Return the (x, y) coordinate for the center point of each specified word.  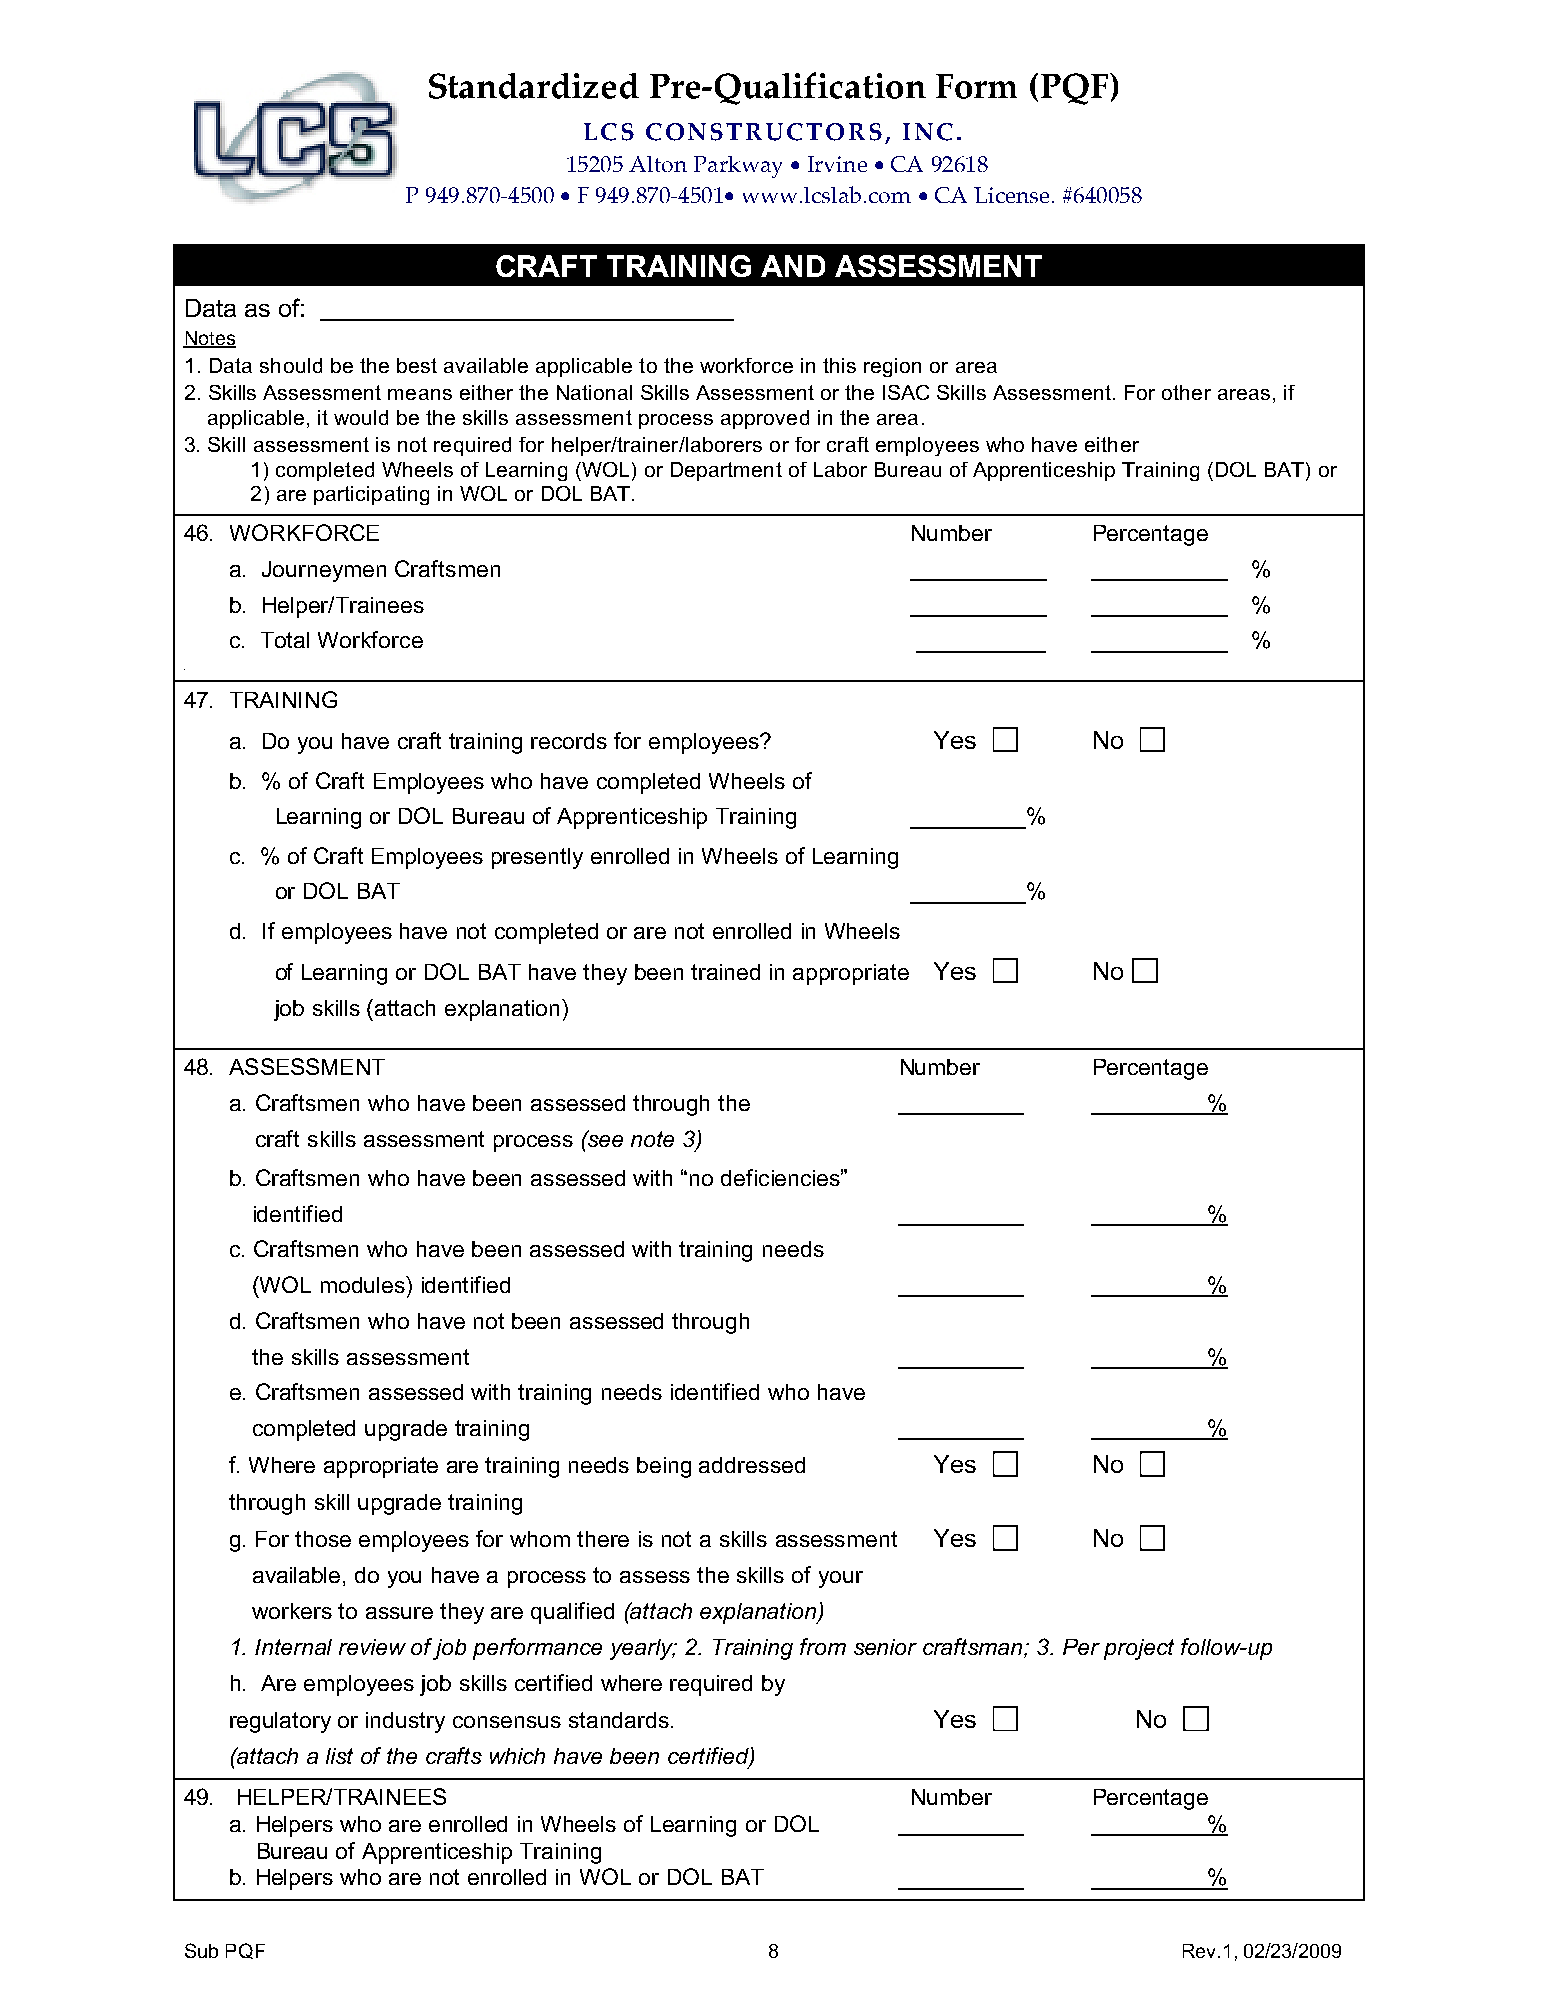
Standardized (534, 86)
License (1011, 195)
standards (619, 1720)
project (1139, 1649)
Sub (201, 1950)
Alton (658, 164)
